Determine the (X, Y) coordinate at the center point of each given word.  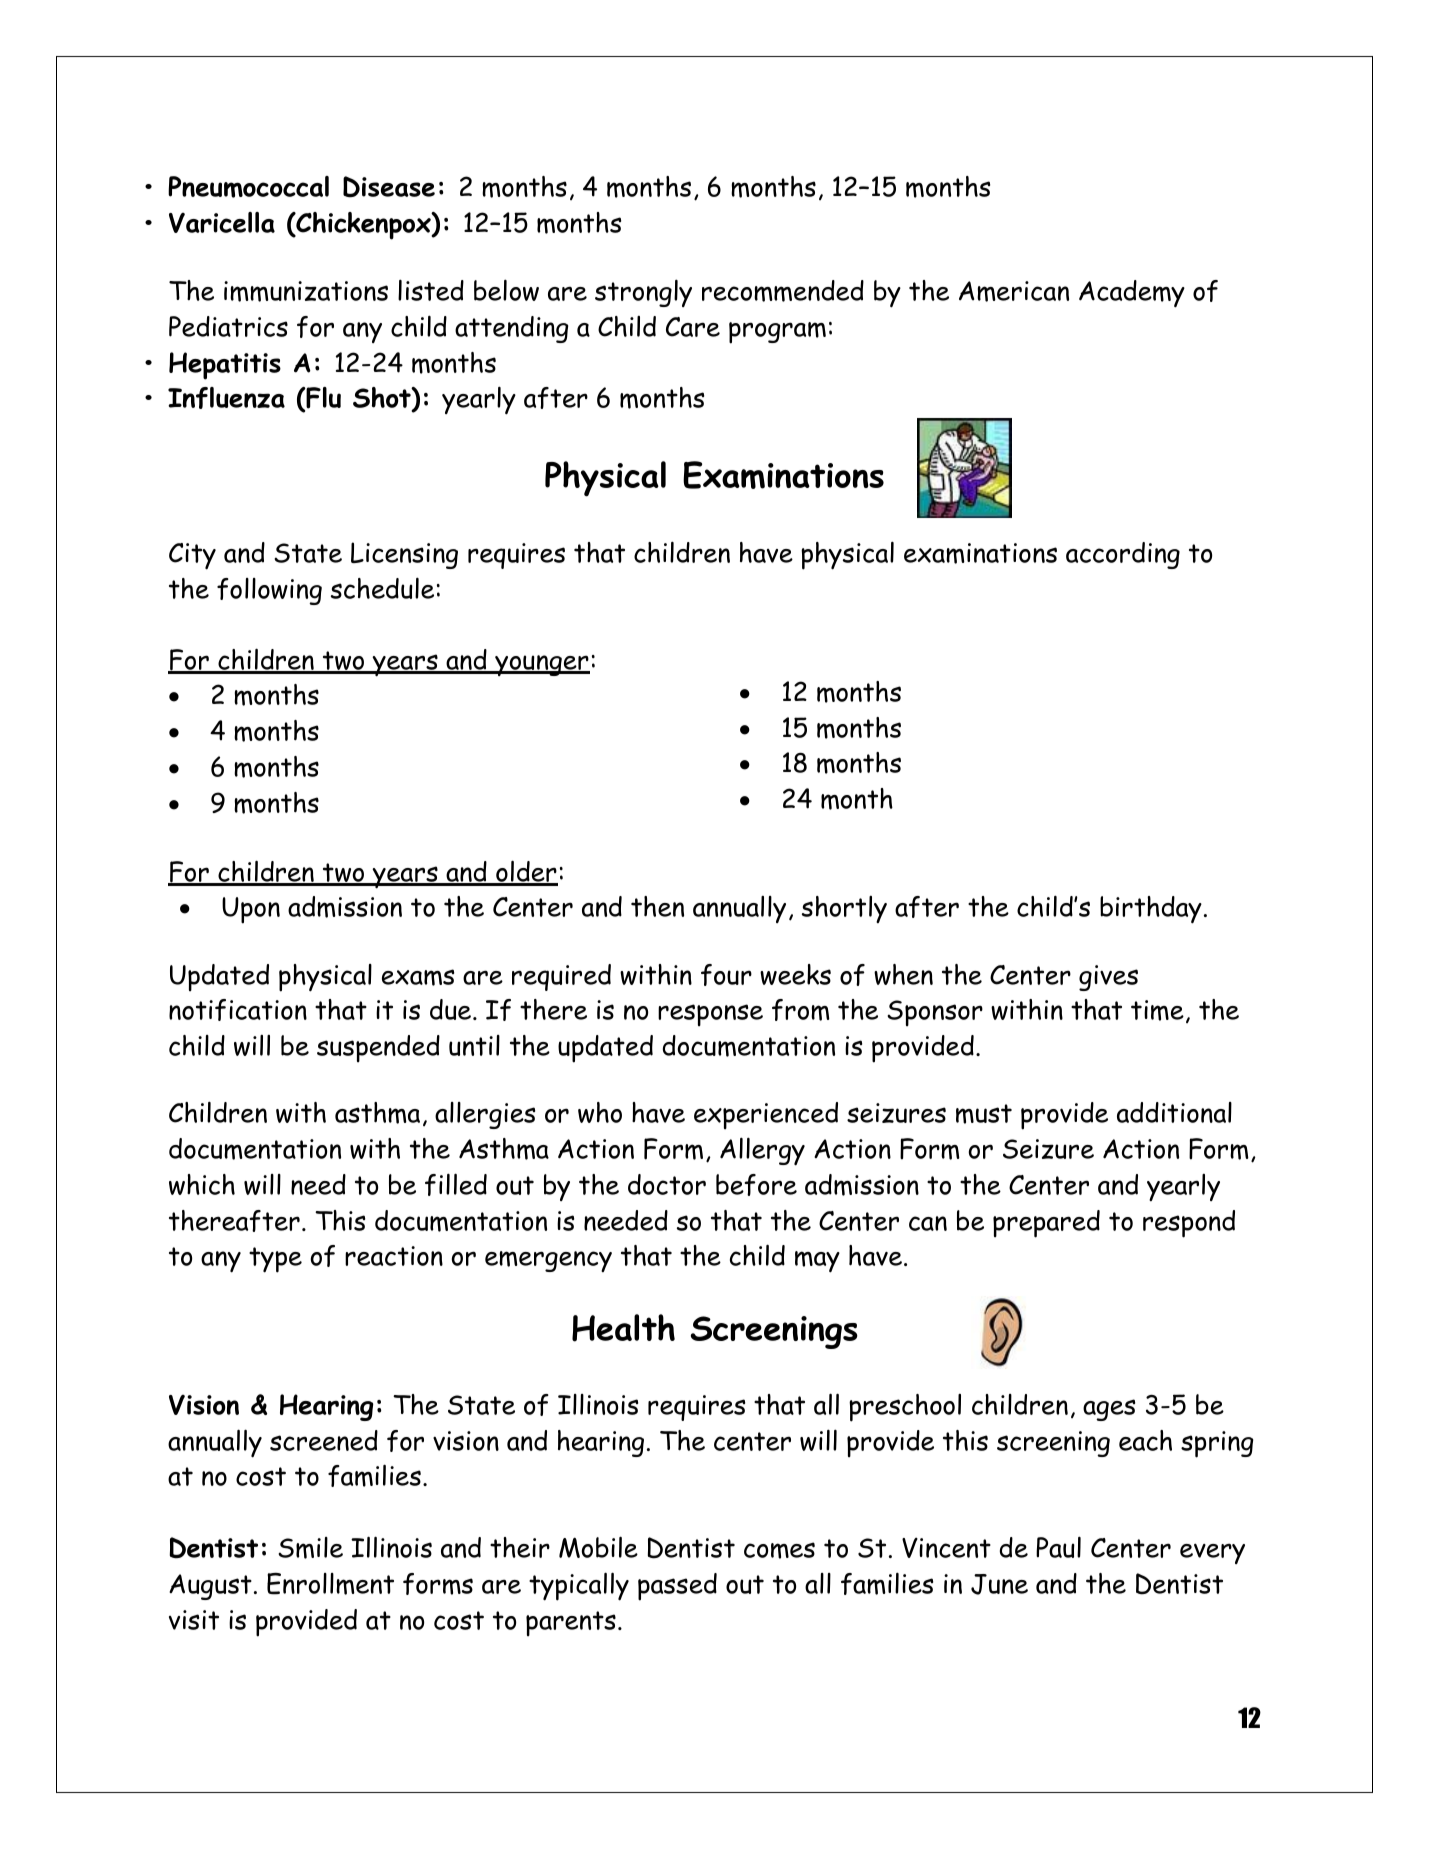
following (269, 591)
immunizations (306, 291)
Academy (1132, 294)
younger (541, 665)
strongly (643, 293)
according (1123, 555)
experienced (766, 1116)
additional (1174, 1112)
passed (677, 1587)
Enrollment (330, 1584)
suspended (378, 1049)
